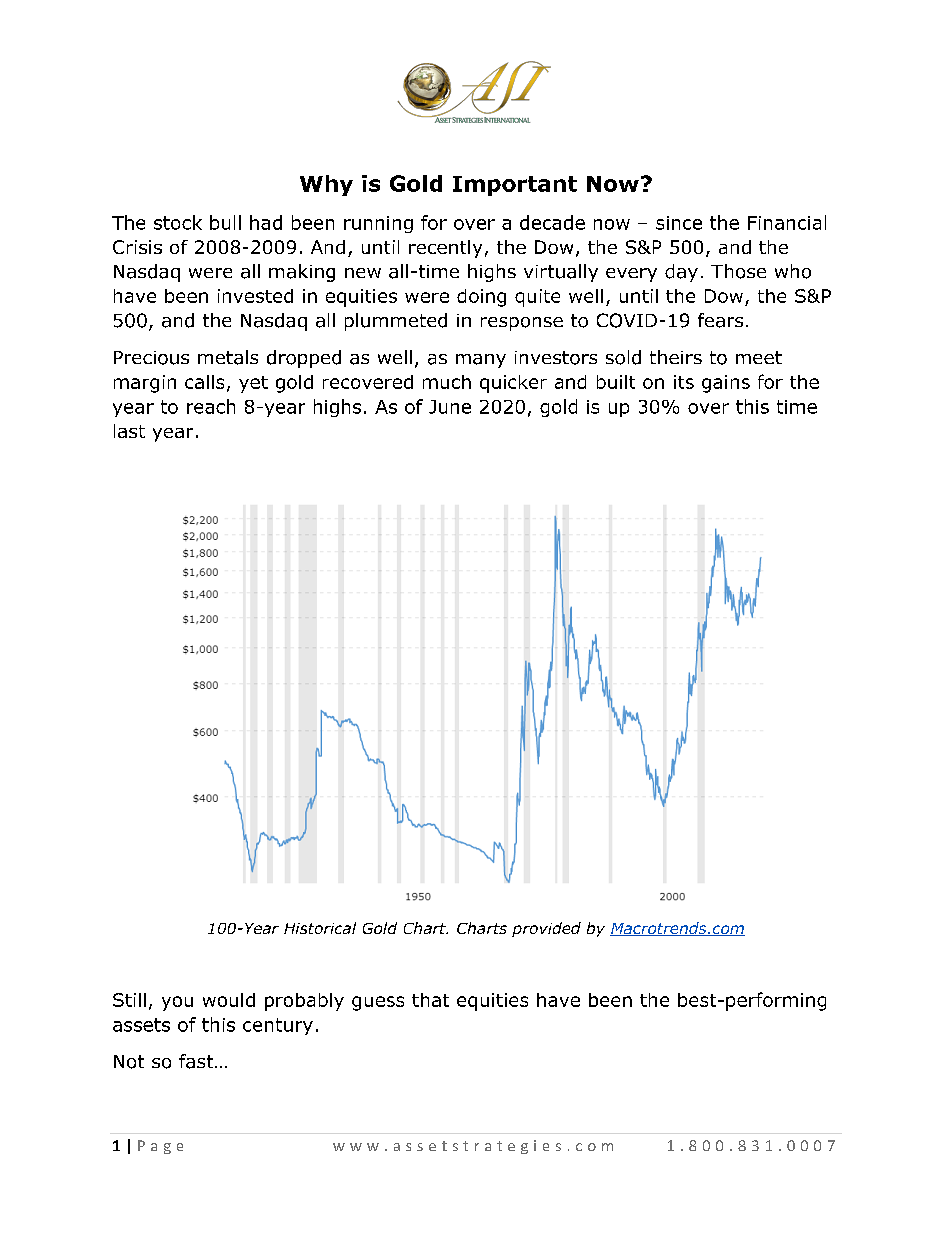 The height and width of the screenshot is (1233, 952). I want to click on that, so click(430, 1000).
